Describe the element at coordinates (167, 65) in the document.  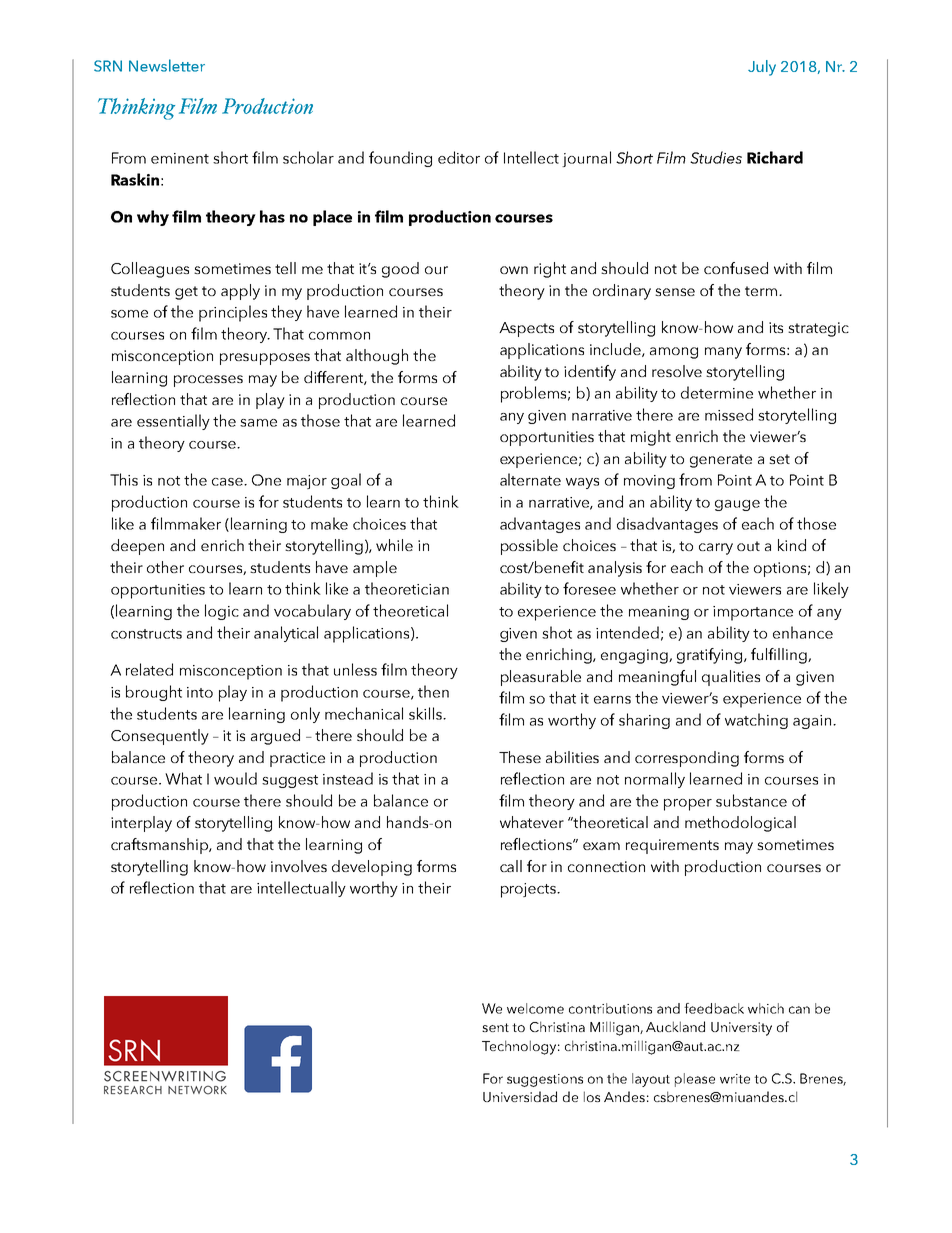
I see `Newsletter` at that location.
